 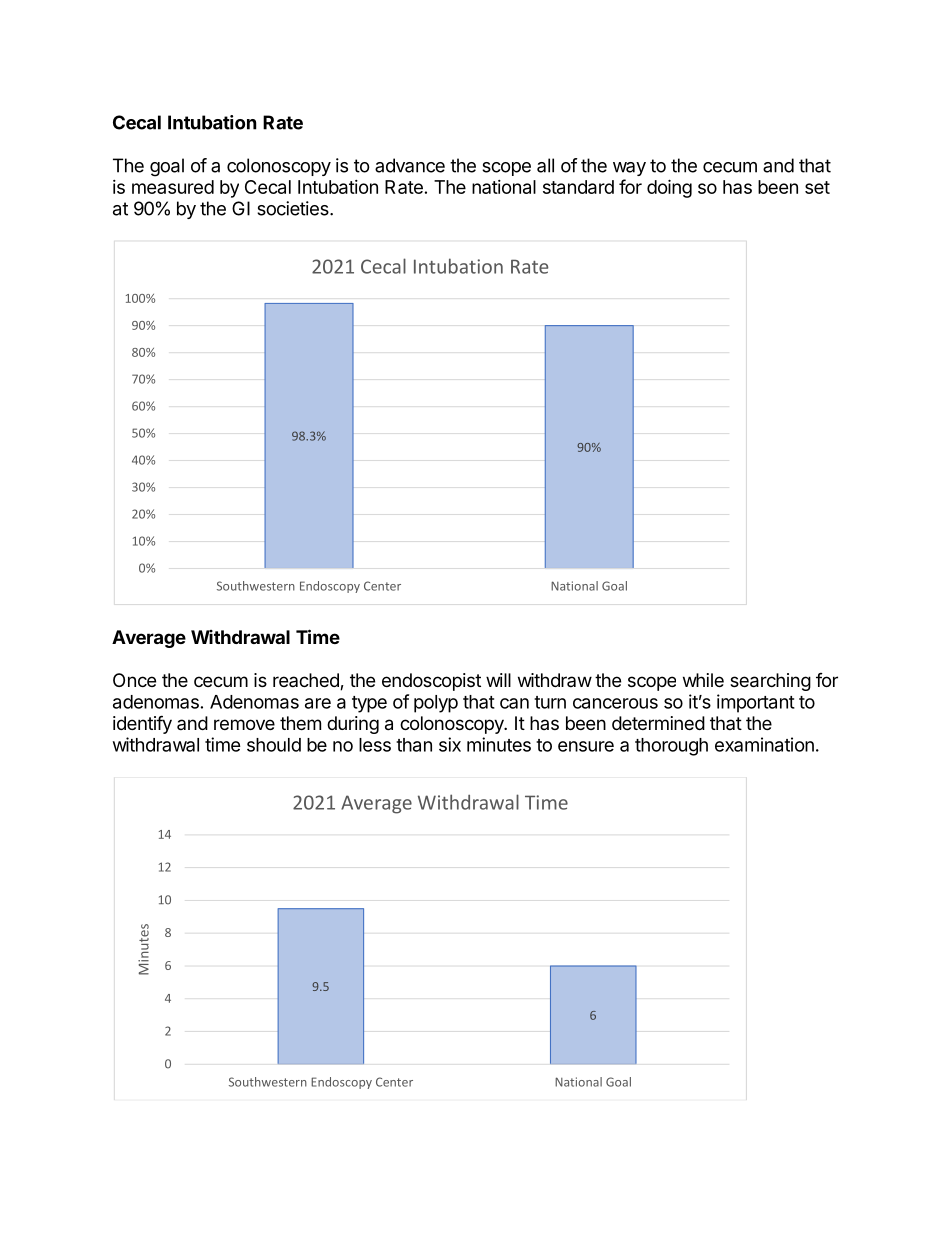 I want to click on doing, so click(x=669, y=188).
